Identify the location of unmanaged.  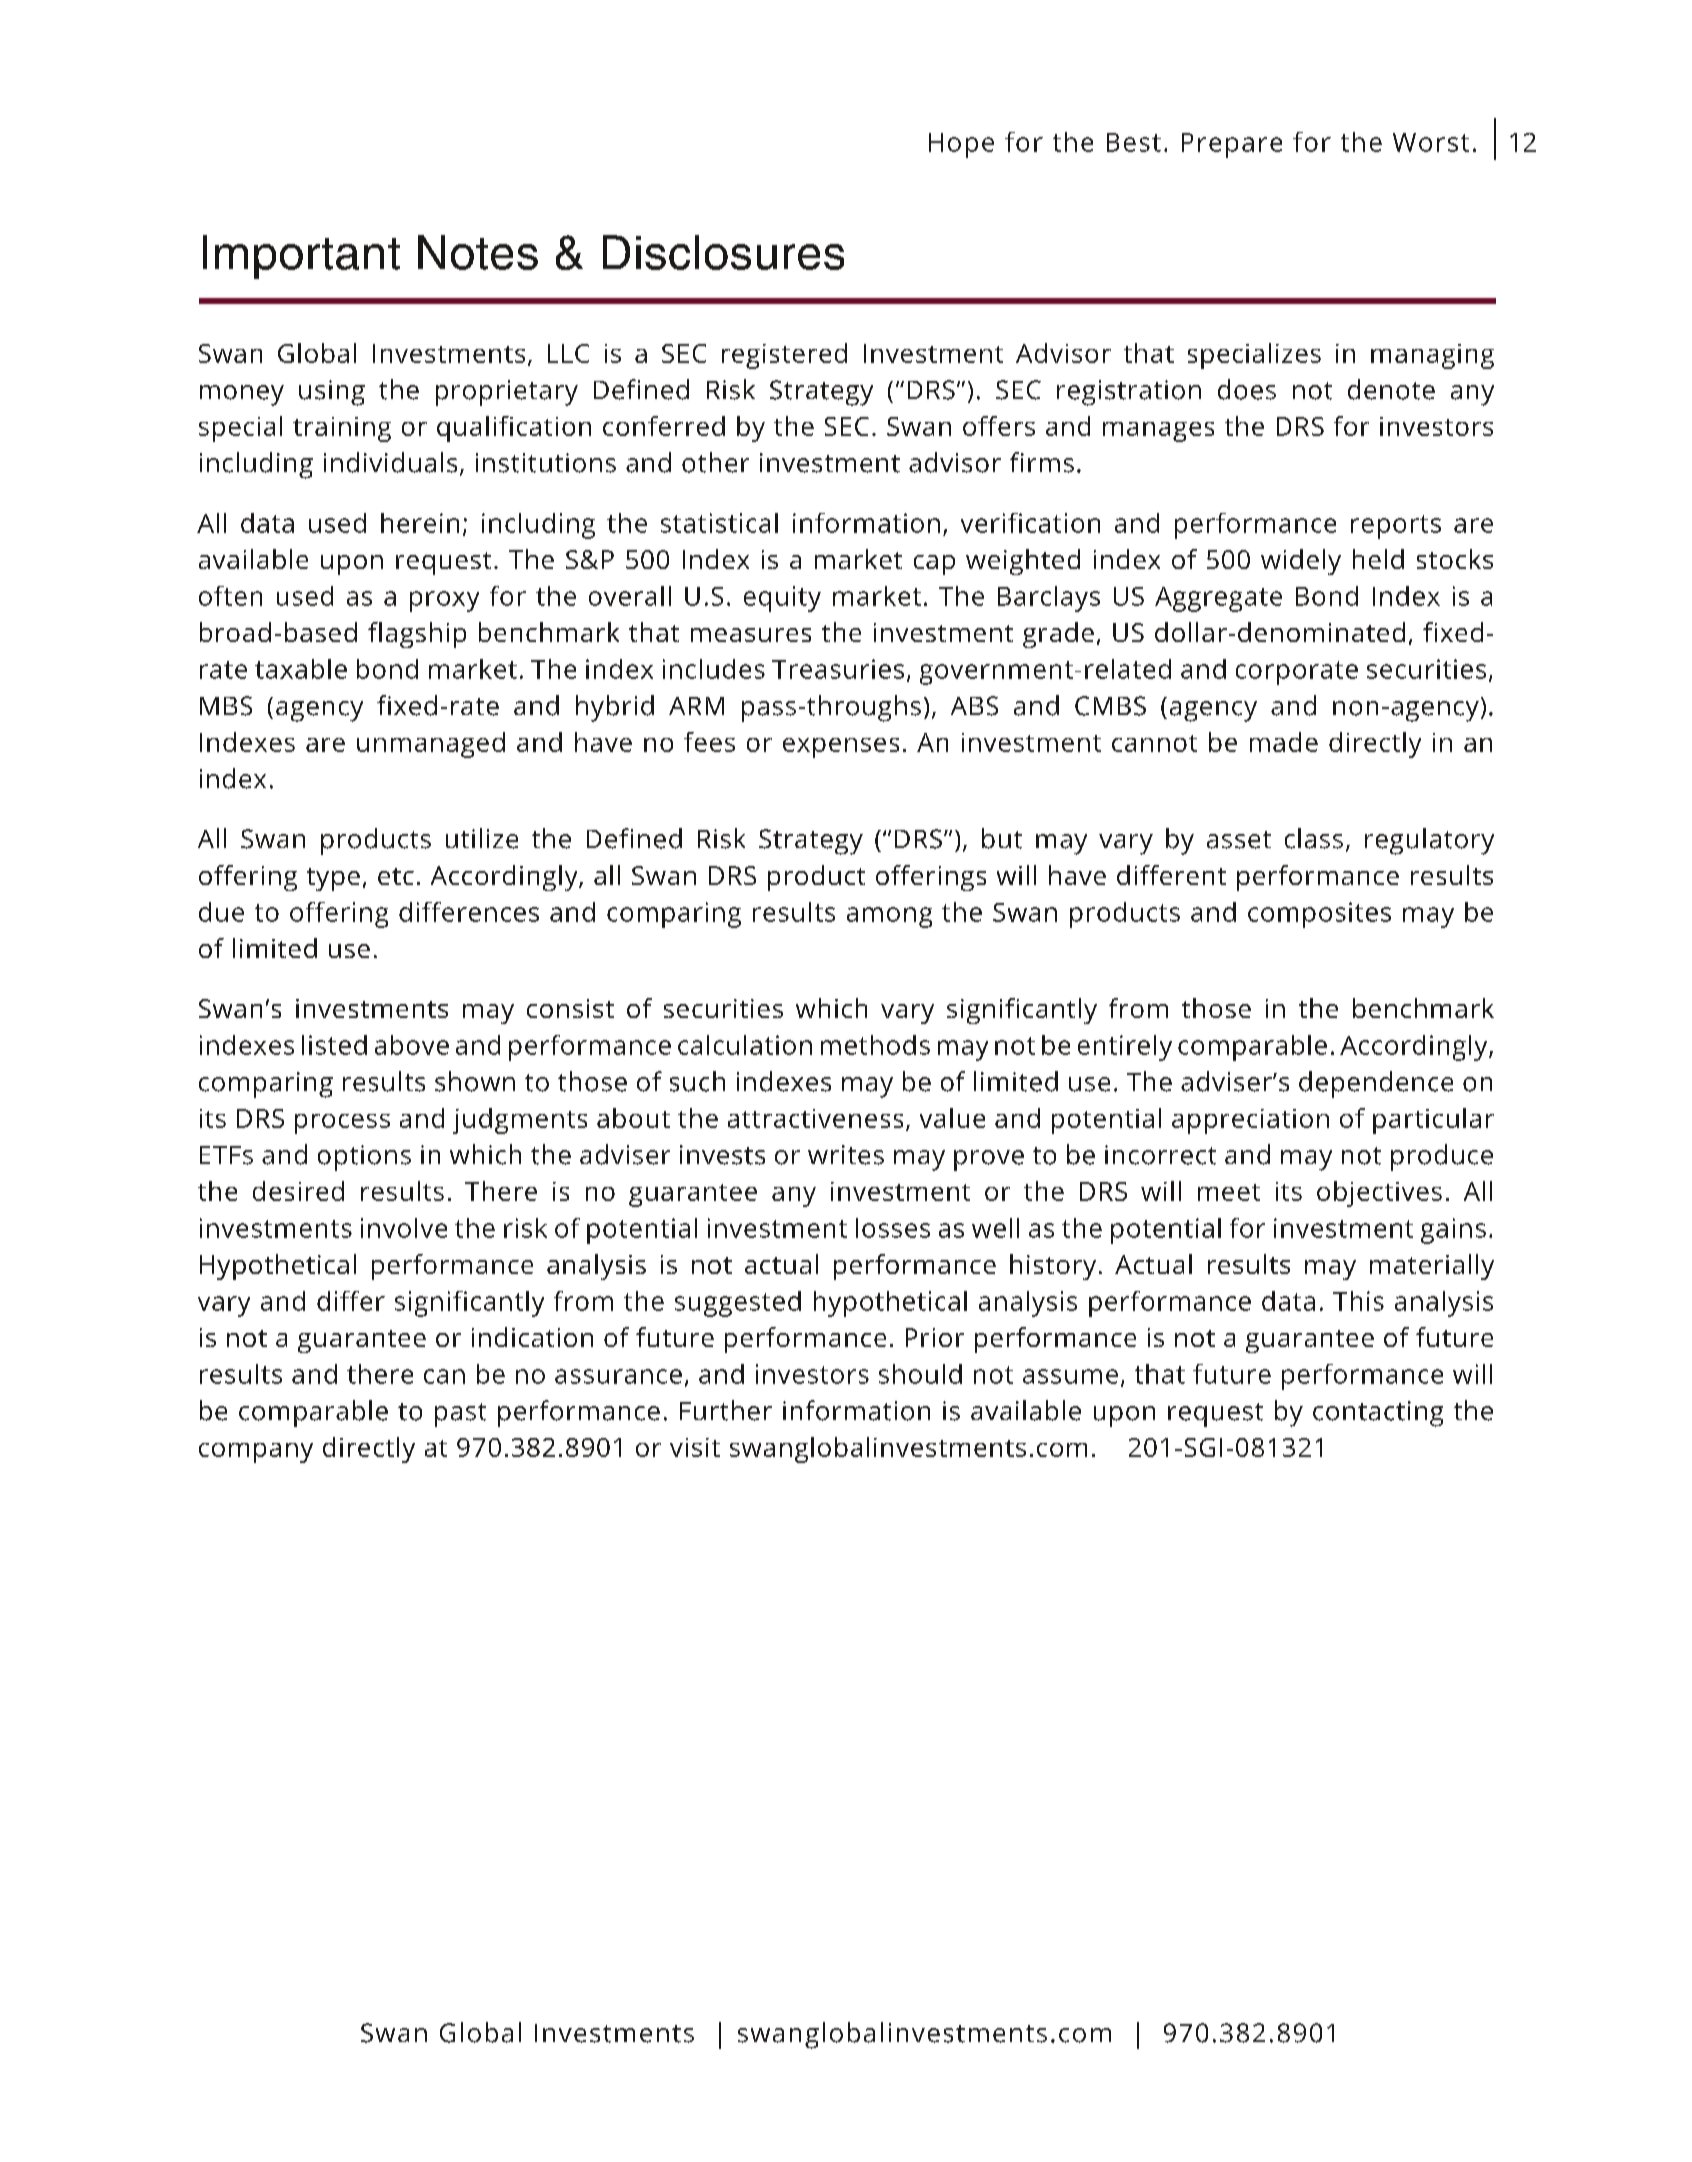
(431, 745).
